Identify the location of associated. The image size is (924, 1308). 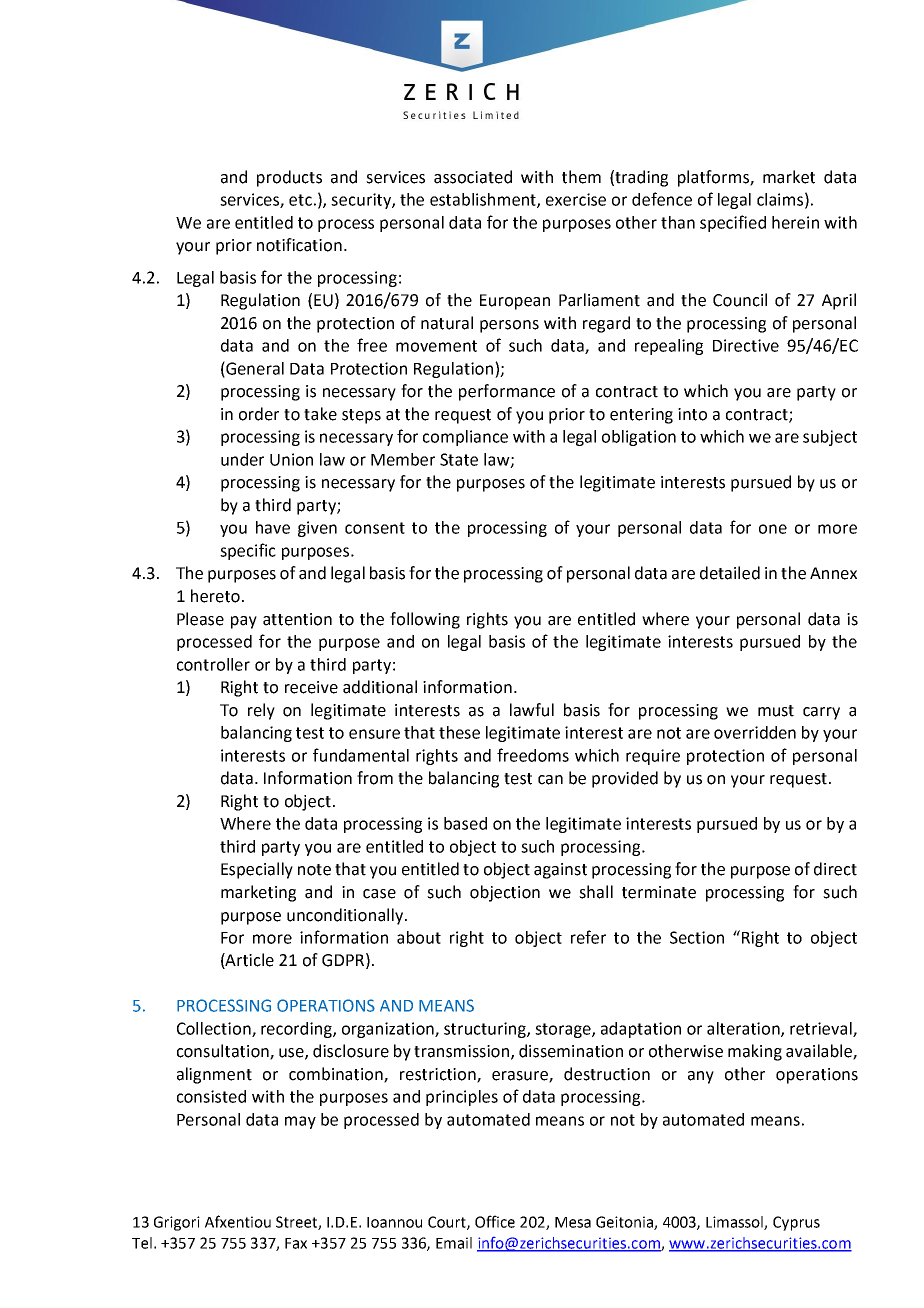
(473, 177).
